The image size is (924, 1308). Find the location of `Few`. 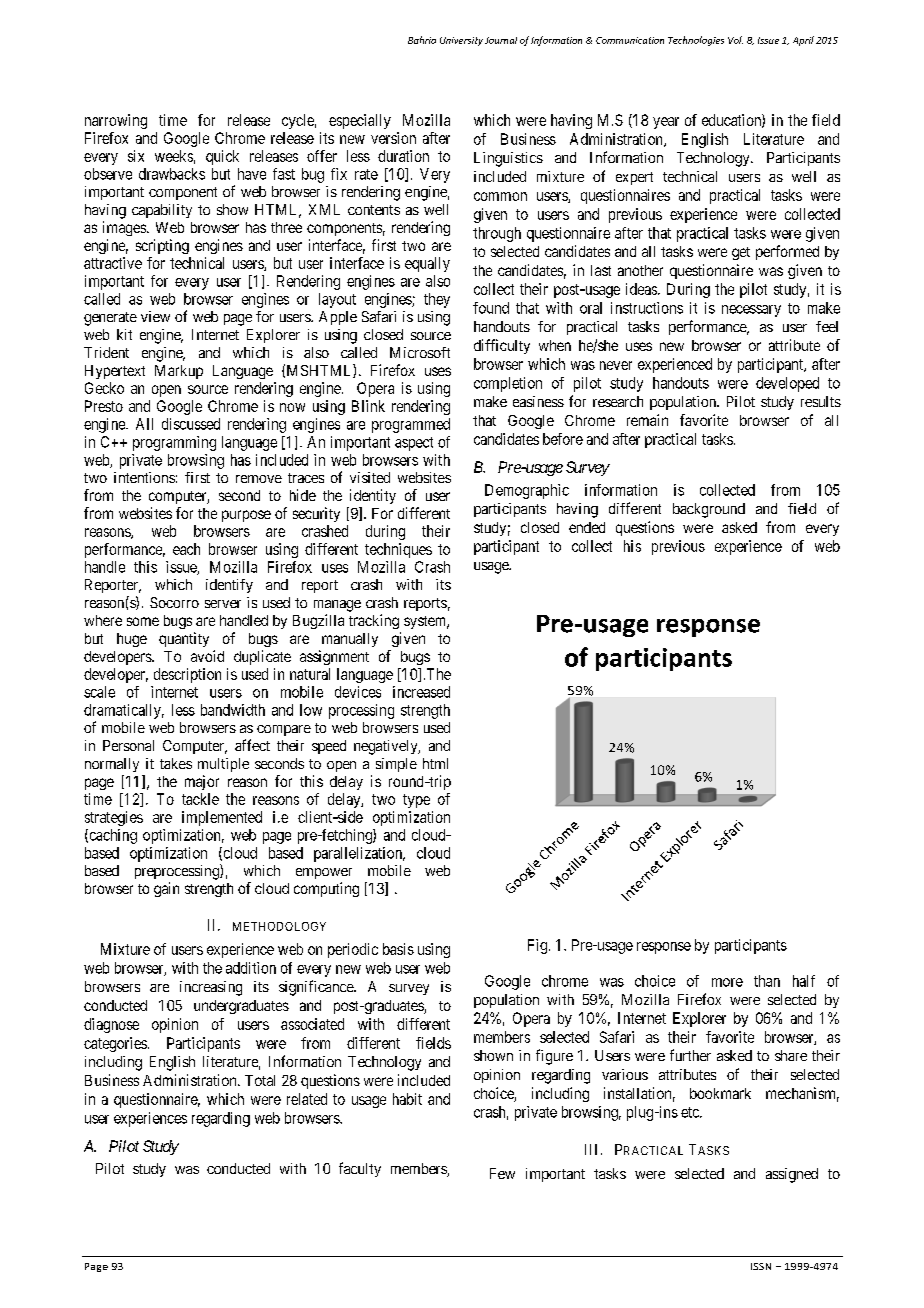

Few is located at coordinates (502, 1173).
